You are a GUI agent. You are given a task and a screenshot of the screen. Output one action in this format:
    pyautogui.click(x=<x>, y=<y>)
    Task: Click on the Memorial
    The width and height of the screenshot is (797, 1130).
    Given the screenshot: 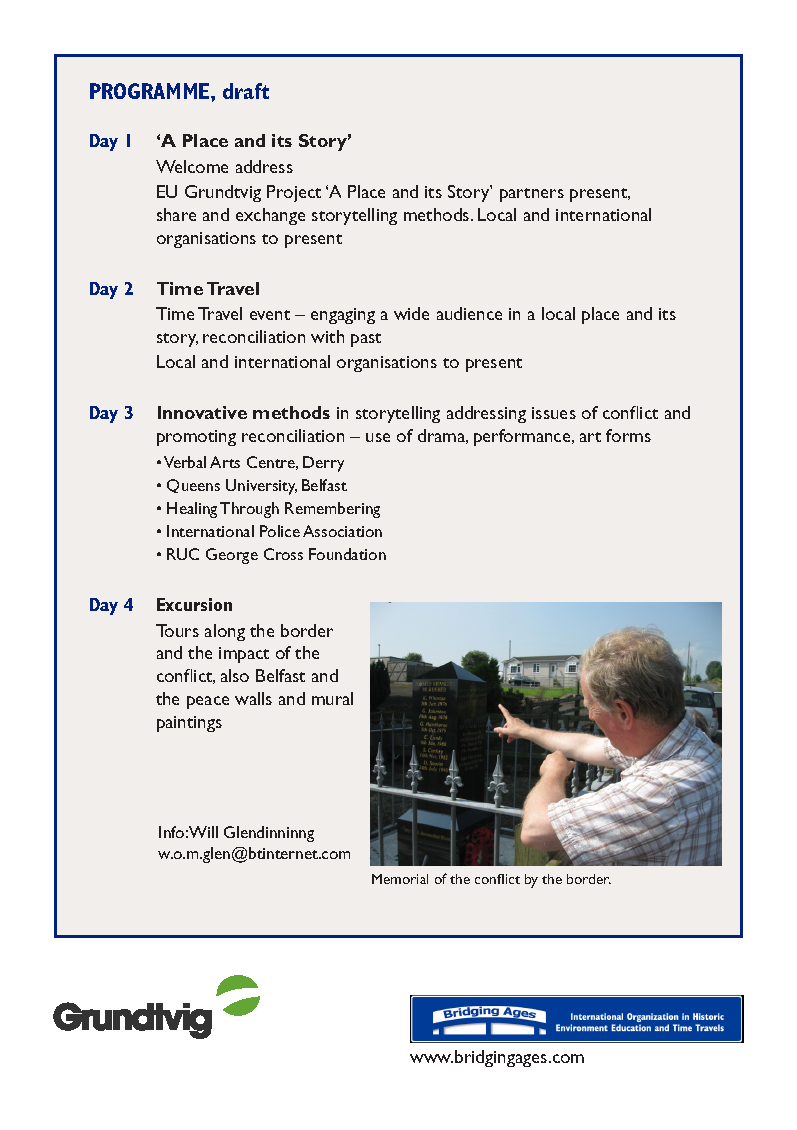 What is the action you would take?
    pyautogui.click(x=400, y=879)
